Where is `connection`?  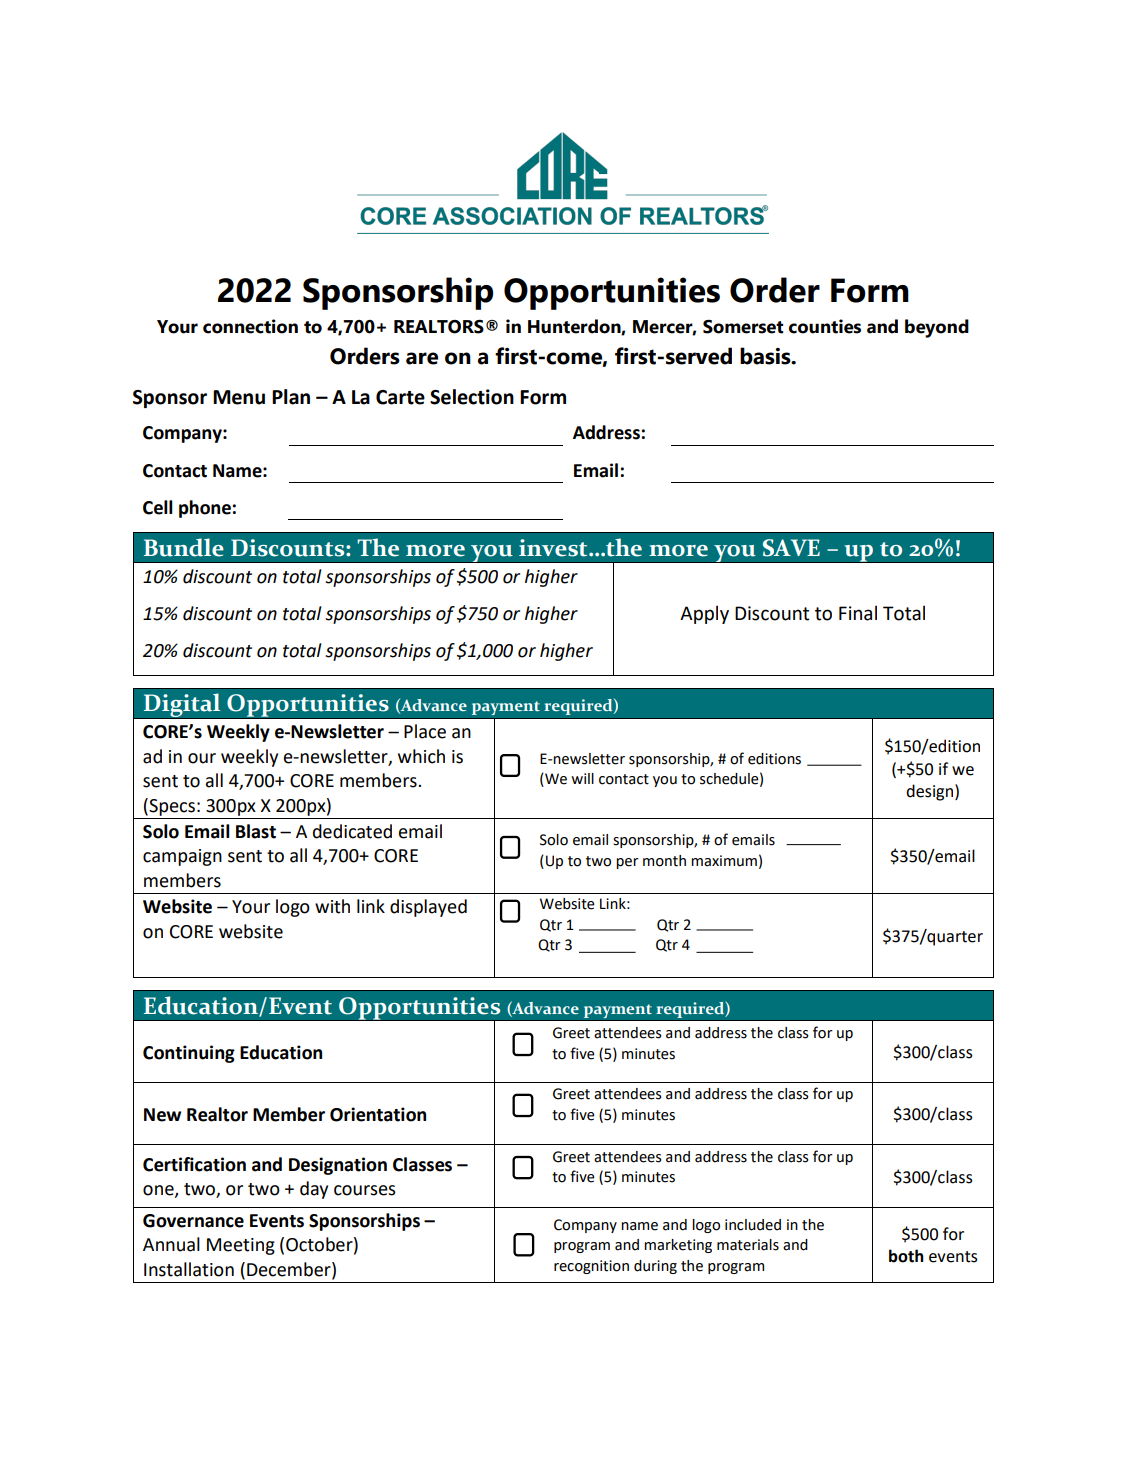
connection is located at coordinates (250, 326).
